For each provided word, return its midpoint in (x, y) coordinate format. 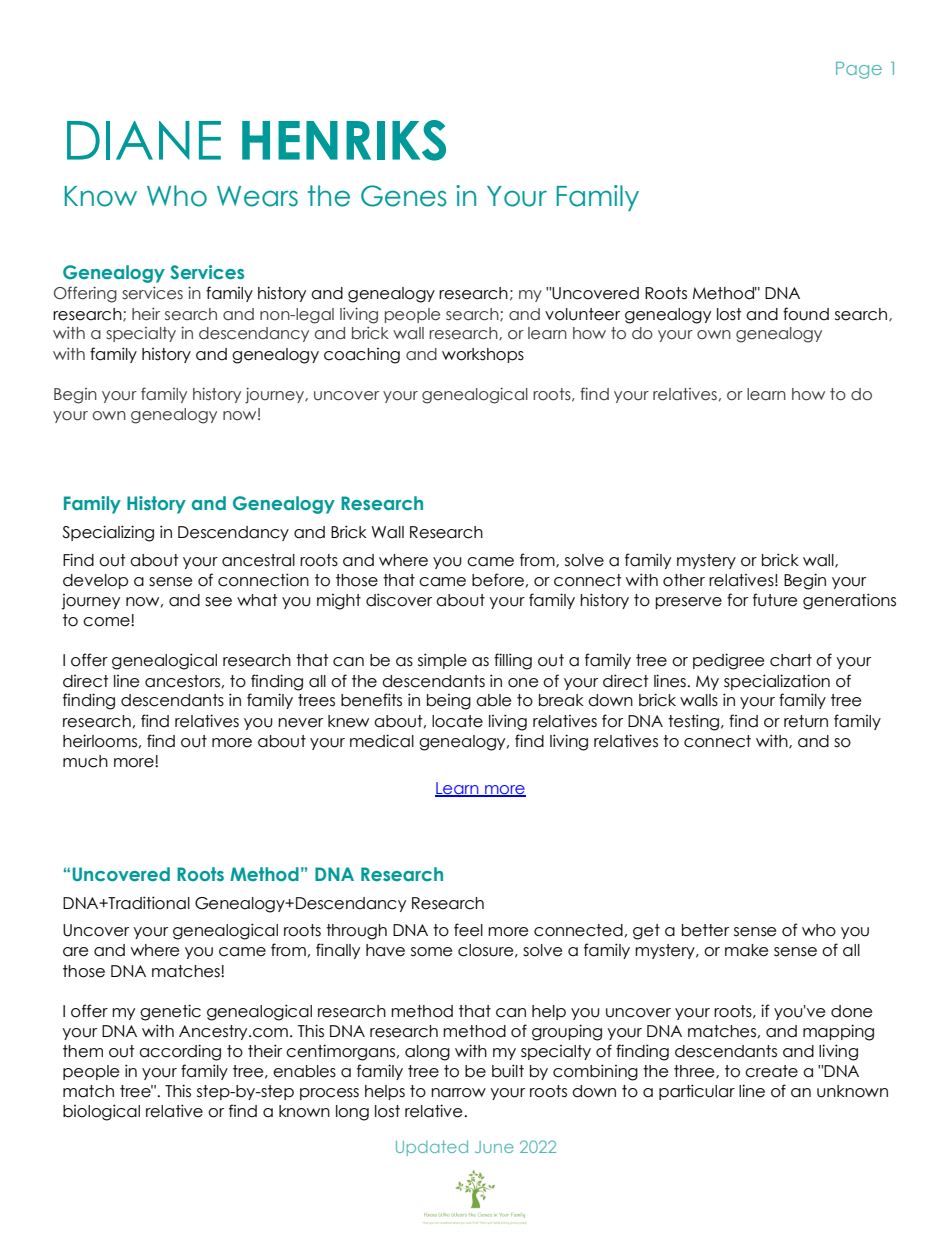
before (498, 580)
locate (457, 721)
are (75, 952)
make (746, 950)
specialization (777, 682)
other (684, 580)
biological (101, 1112)
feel (468, 930)
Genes (404, 196)
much (85, 761)
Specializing (108, 533)
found (806, 314)
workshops (483, 355)
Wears (257, 196)
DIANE (144, 140)
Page (859, 70)
